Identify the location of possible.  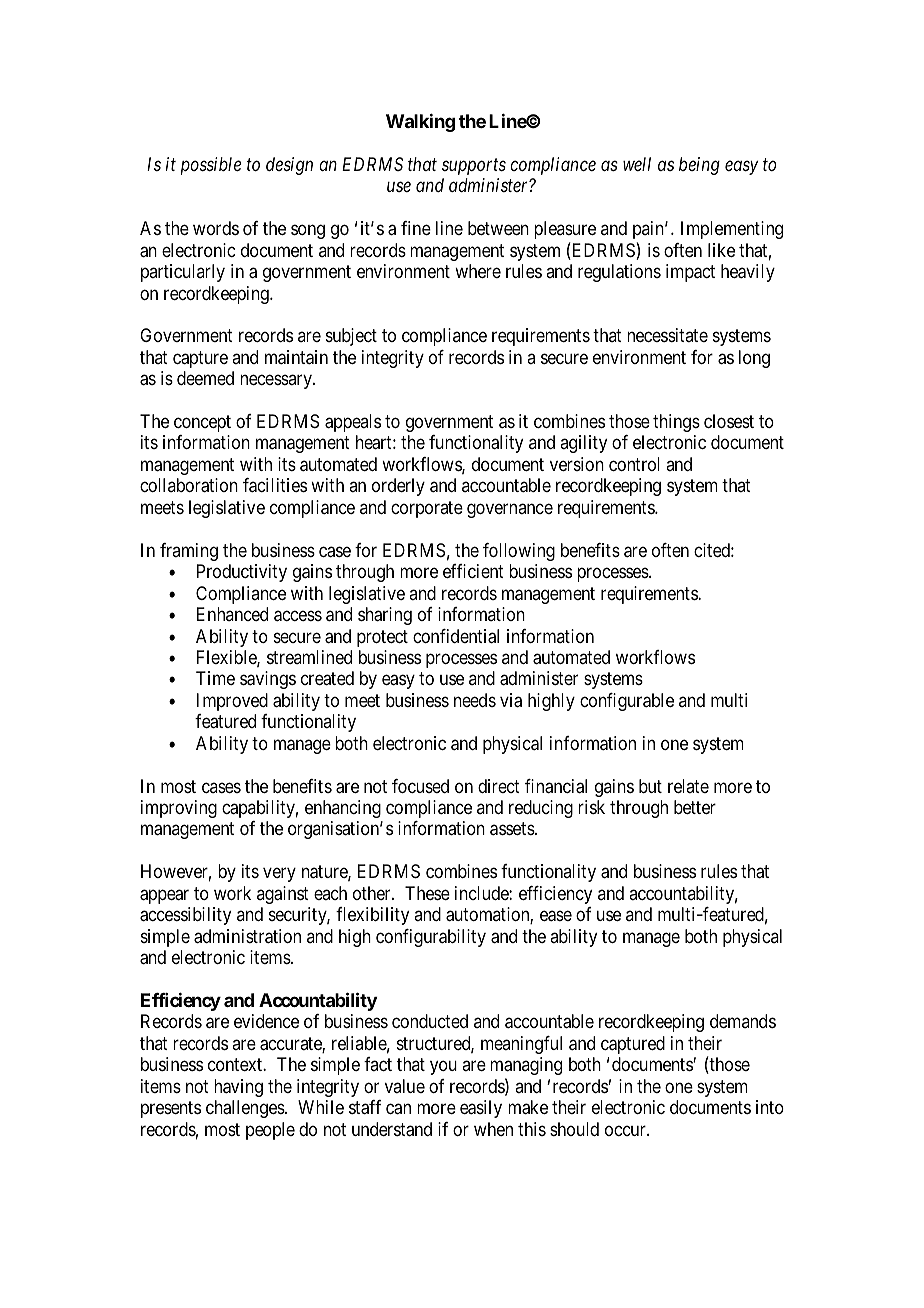
(211, 166).
